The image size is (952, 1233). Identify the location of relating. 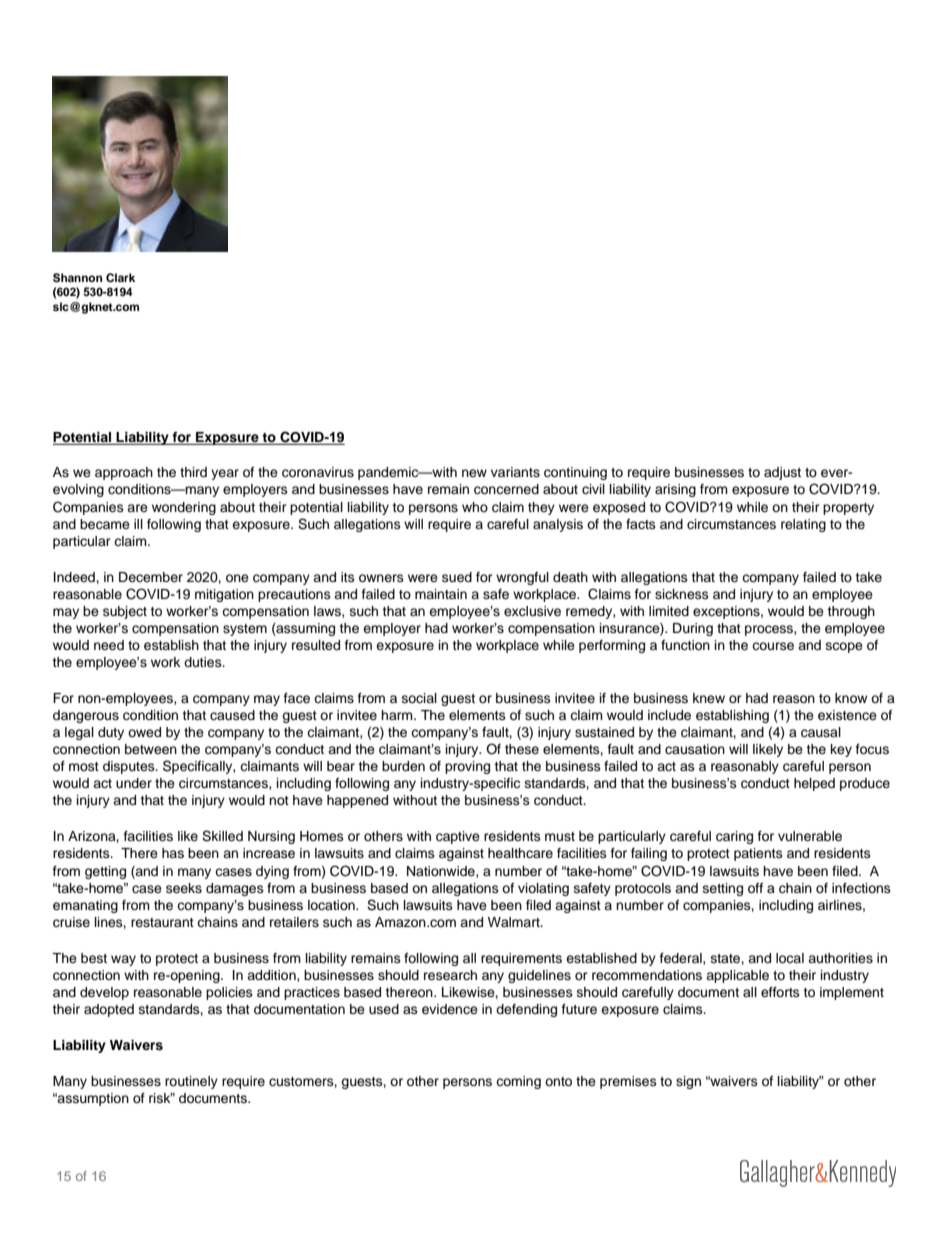
(803, 525).
